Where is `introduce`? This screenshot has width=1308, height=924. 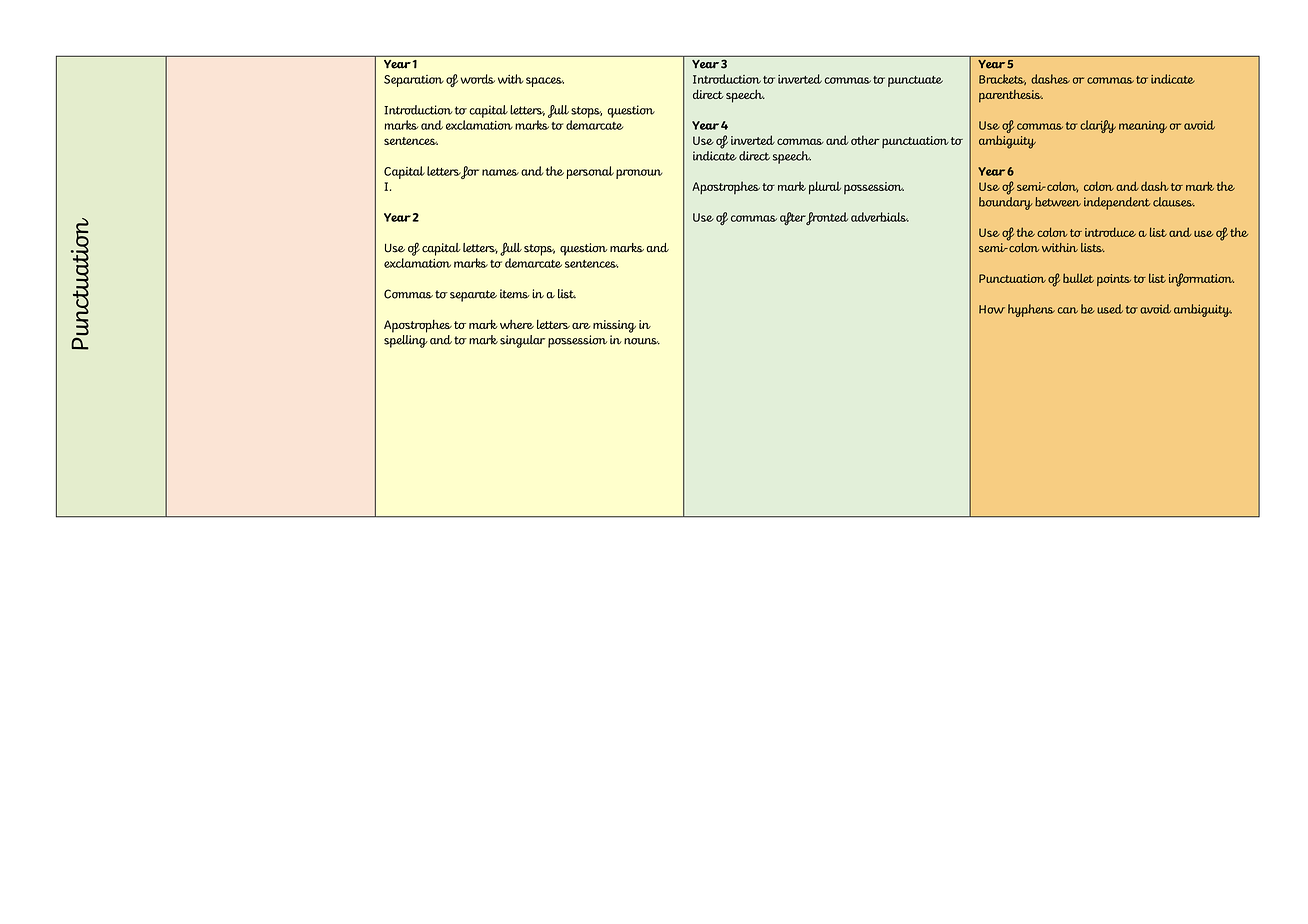
introduce is located at coordinates (1110, 232).
